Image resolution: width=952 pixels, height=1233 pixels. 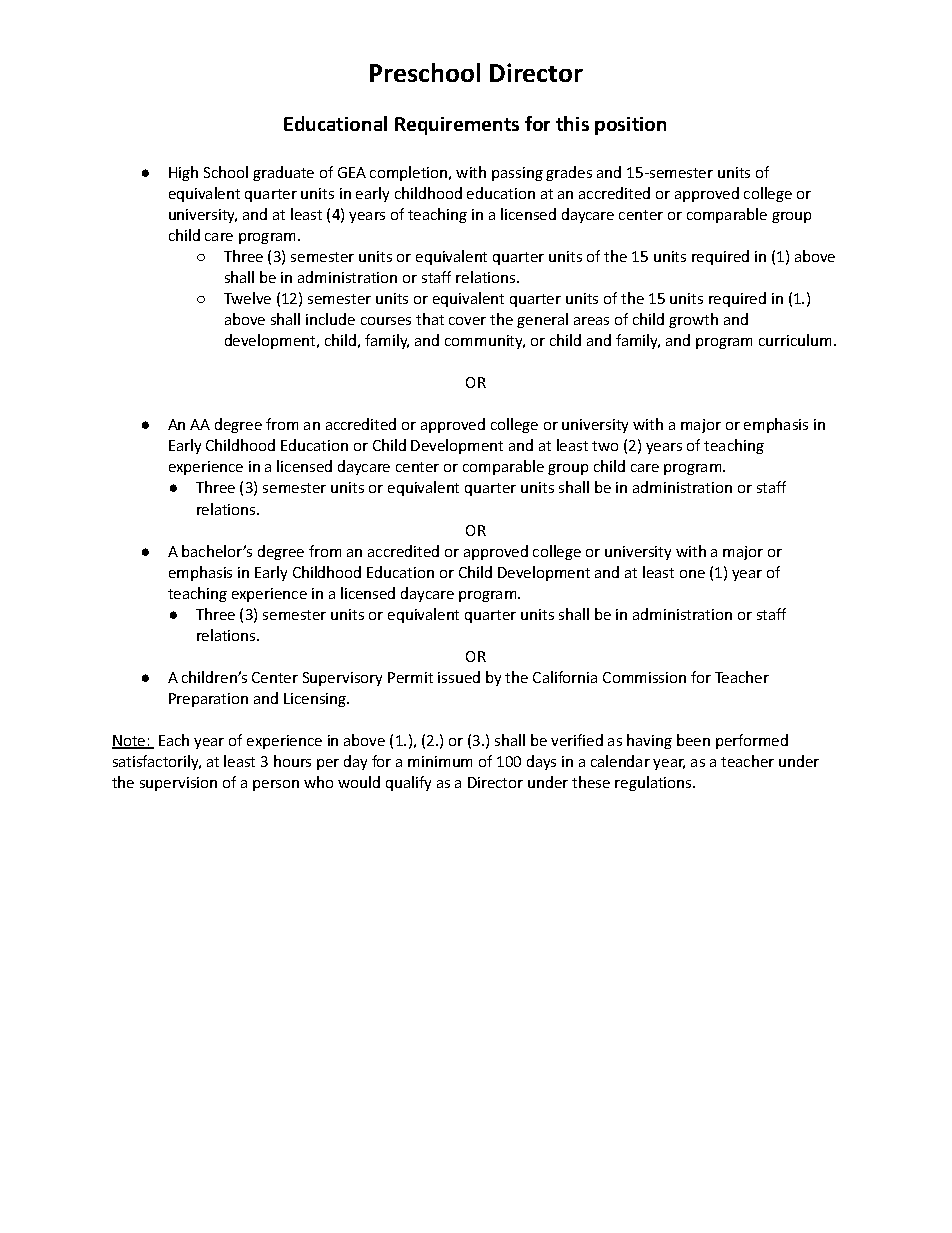 What do you see at coordinates (183, 173) in the screenshot?
I see `High` at bounding box center [183, 173].
